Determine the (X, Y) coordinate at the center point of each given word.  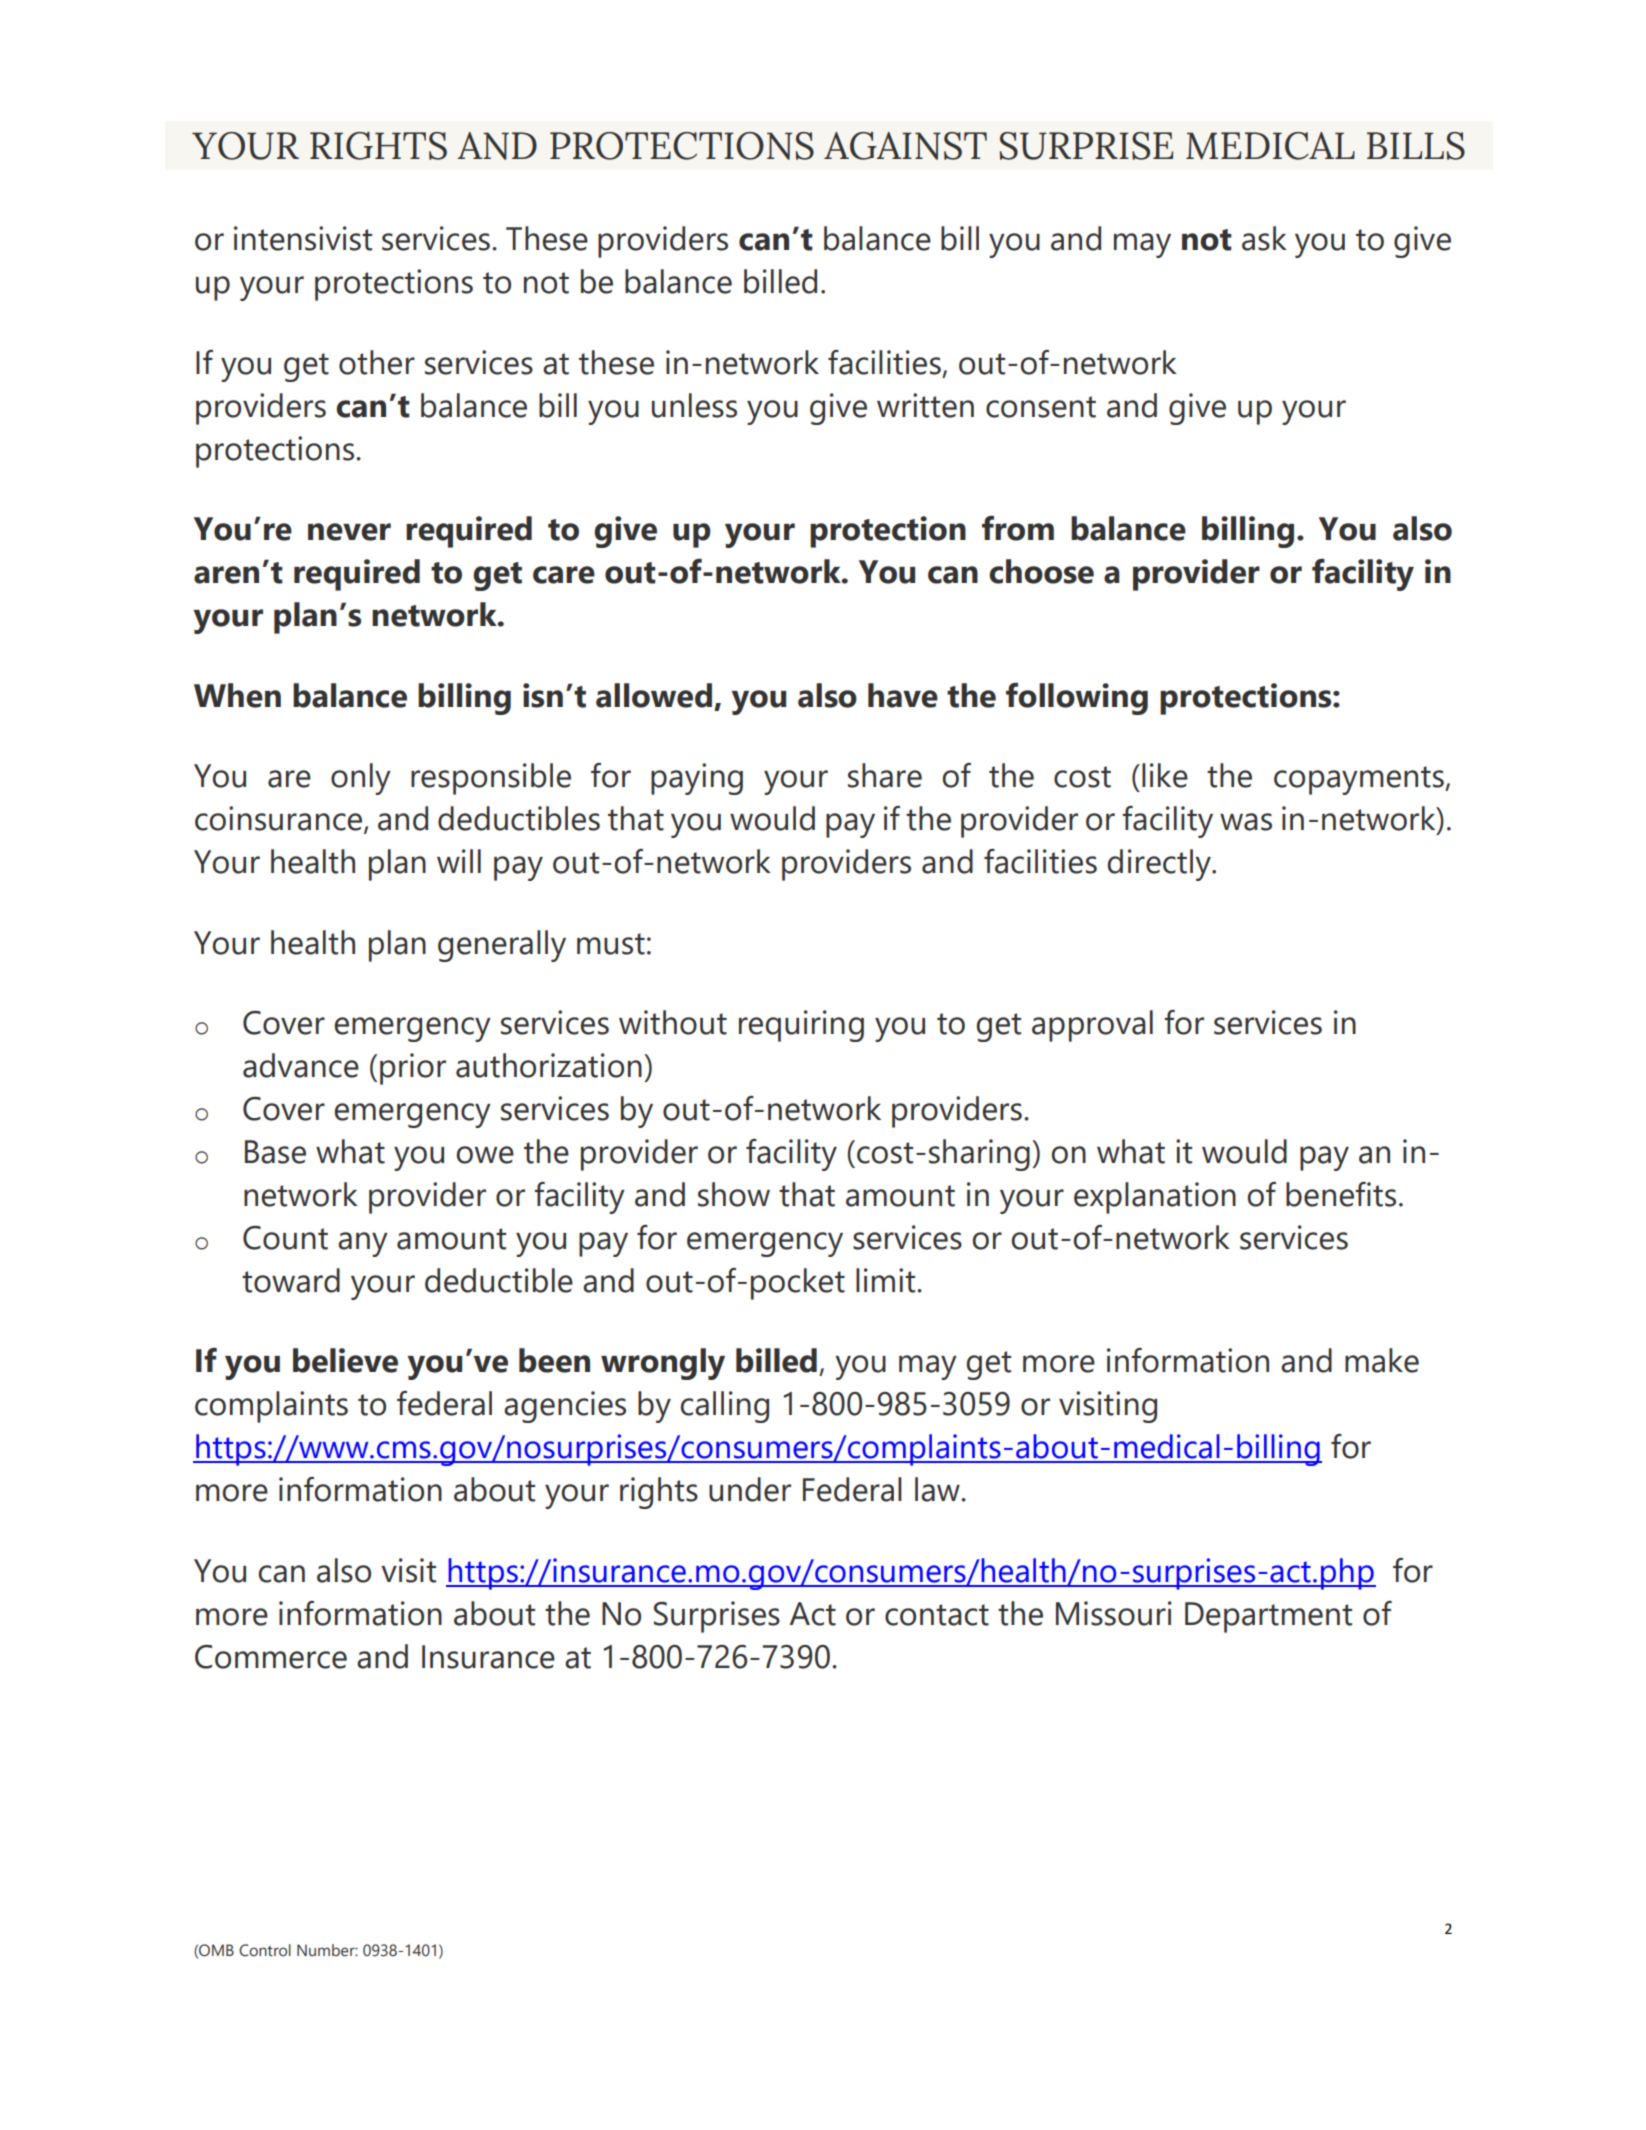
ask (1264, 238)
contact (937, 1615)
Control (265, 1950)
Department (1268, 1617)
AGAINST (905, 146)
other (377, 362)
